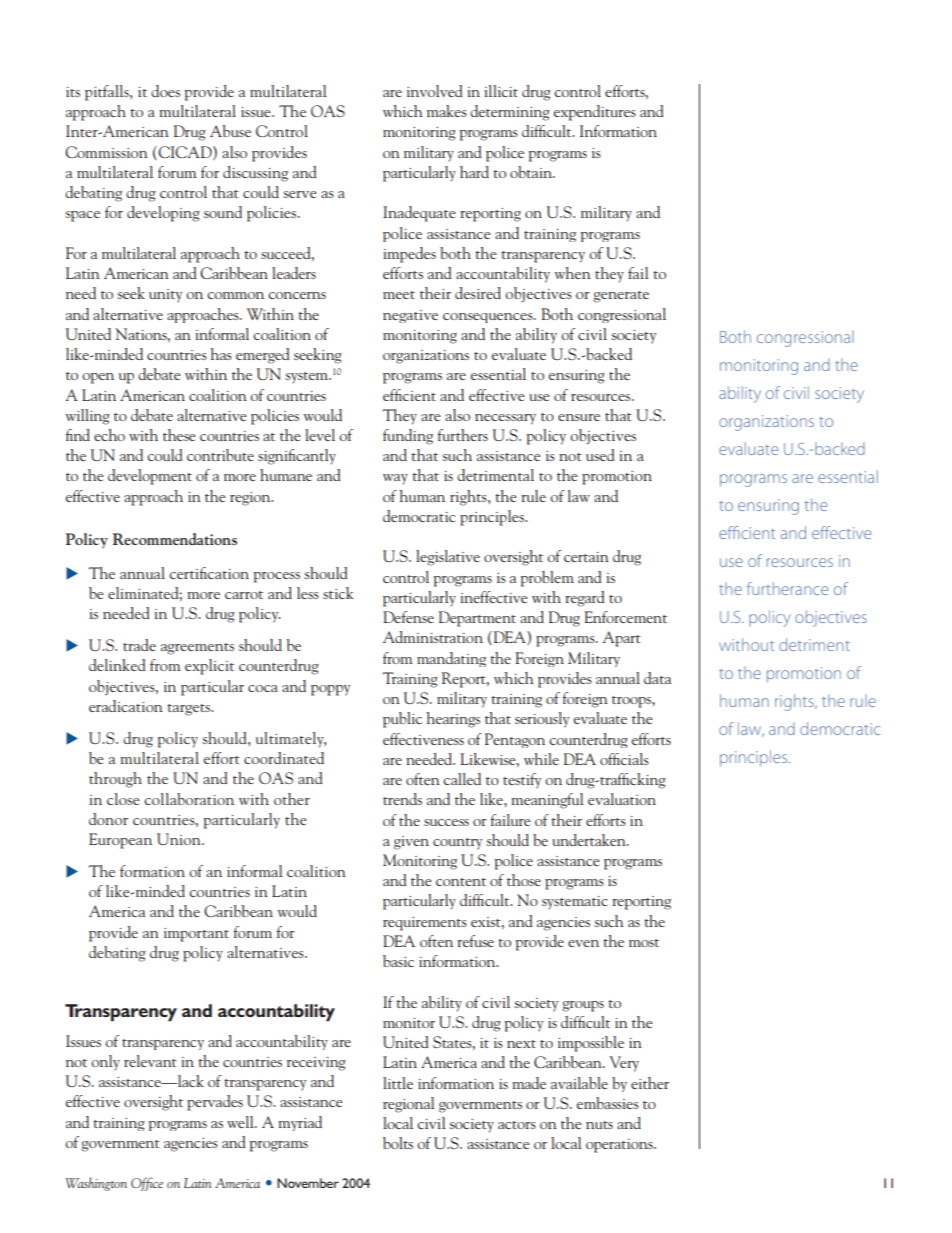 The width and height of the image is (952, 1233). I want to click on trade, so click(139, 645).
